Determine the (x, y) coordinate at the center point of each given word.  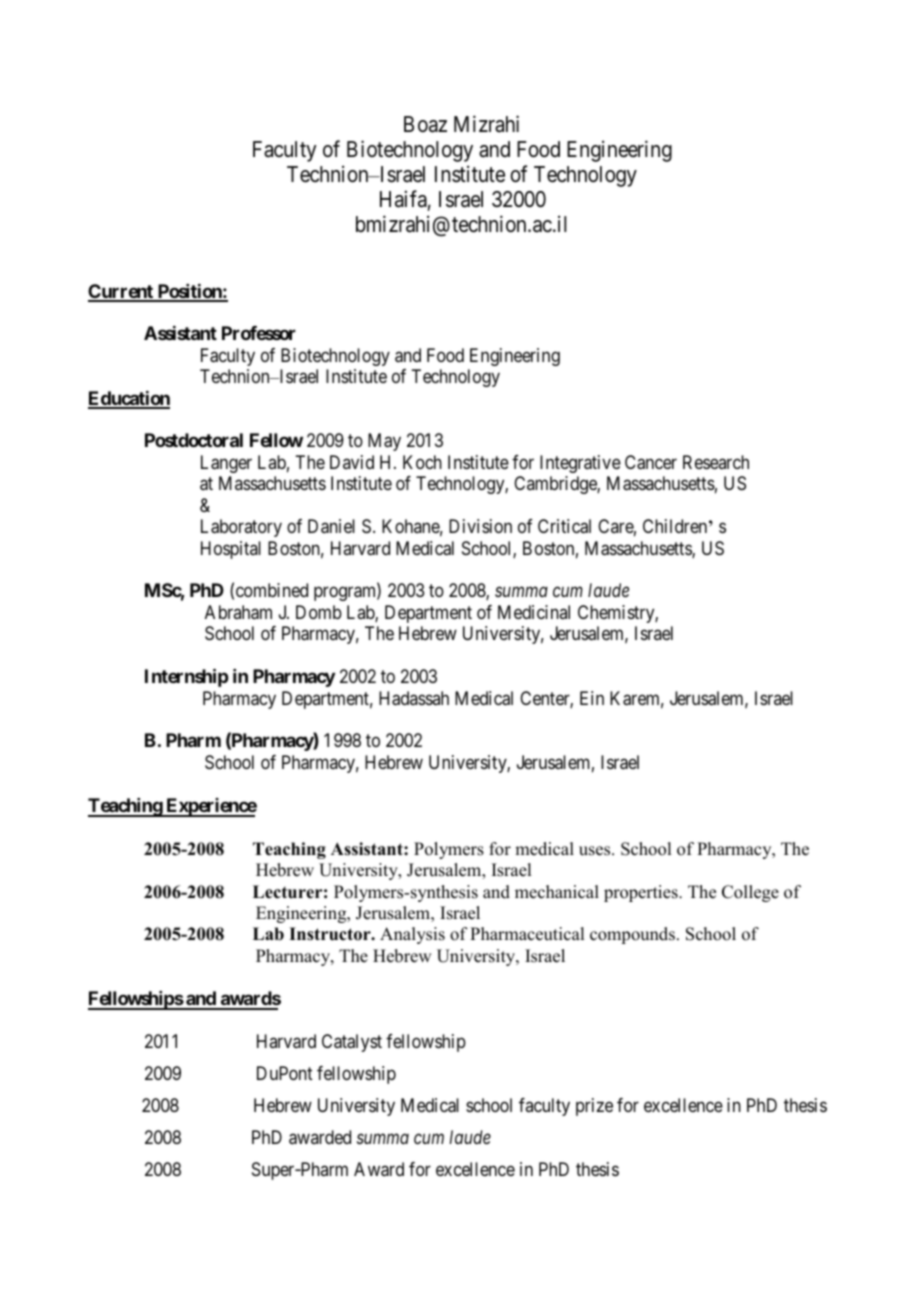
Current (121, 292)
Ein (592, 698)
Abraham (238, 612)
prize (594, 1107)
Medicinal (534, 612)
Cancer (651, 462)
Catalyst (352, 1043)
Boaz (425, 124)
